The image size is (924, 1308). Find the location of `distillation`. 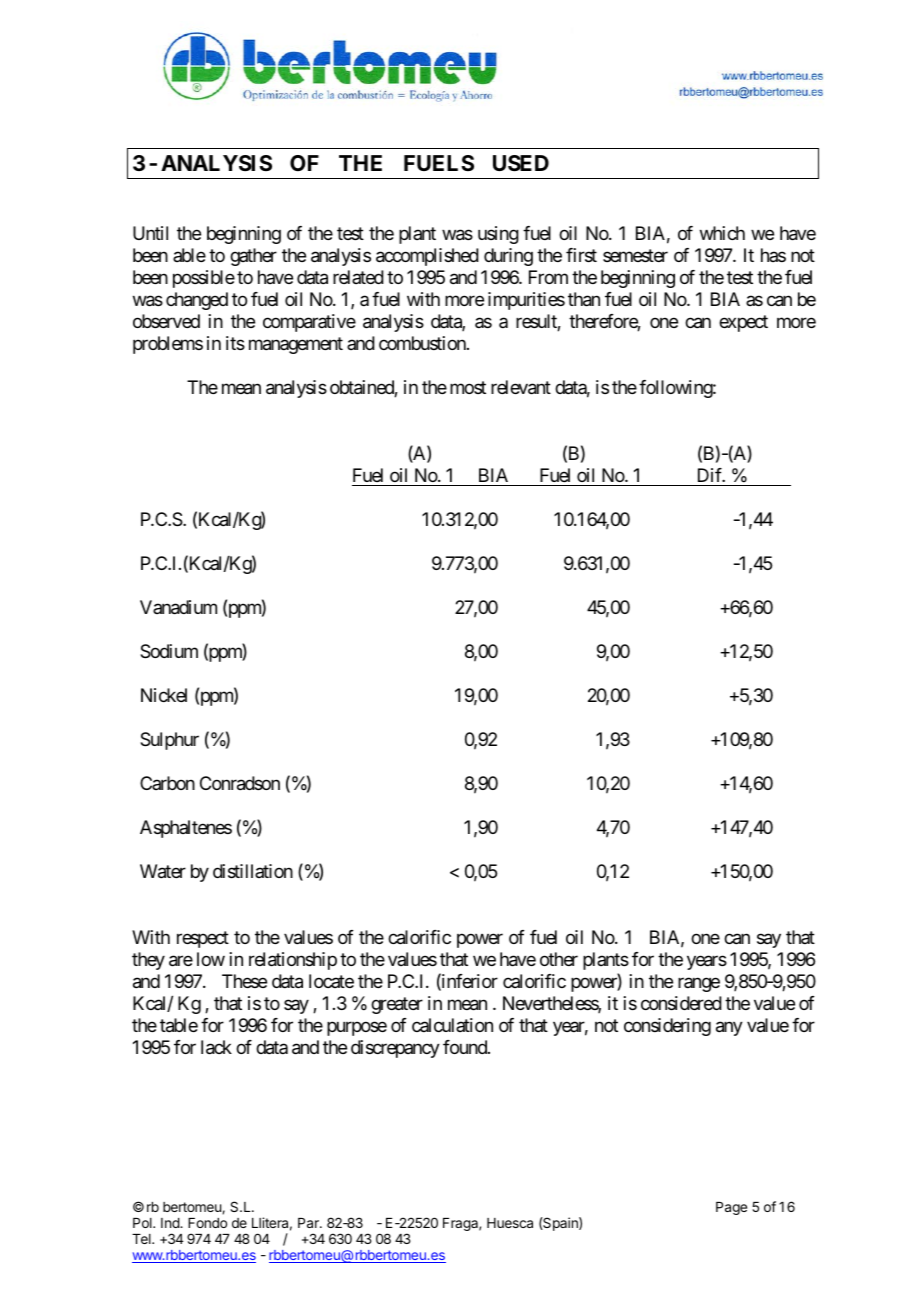

distillation is located at coordinates (253, 871).
